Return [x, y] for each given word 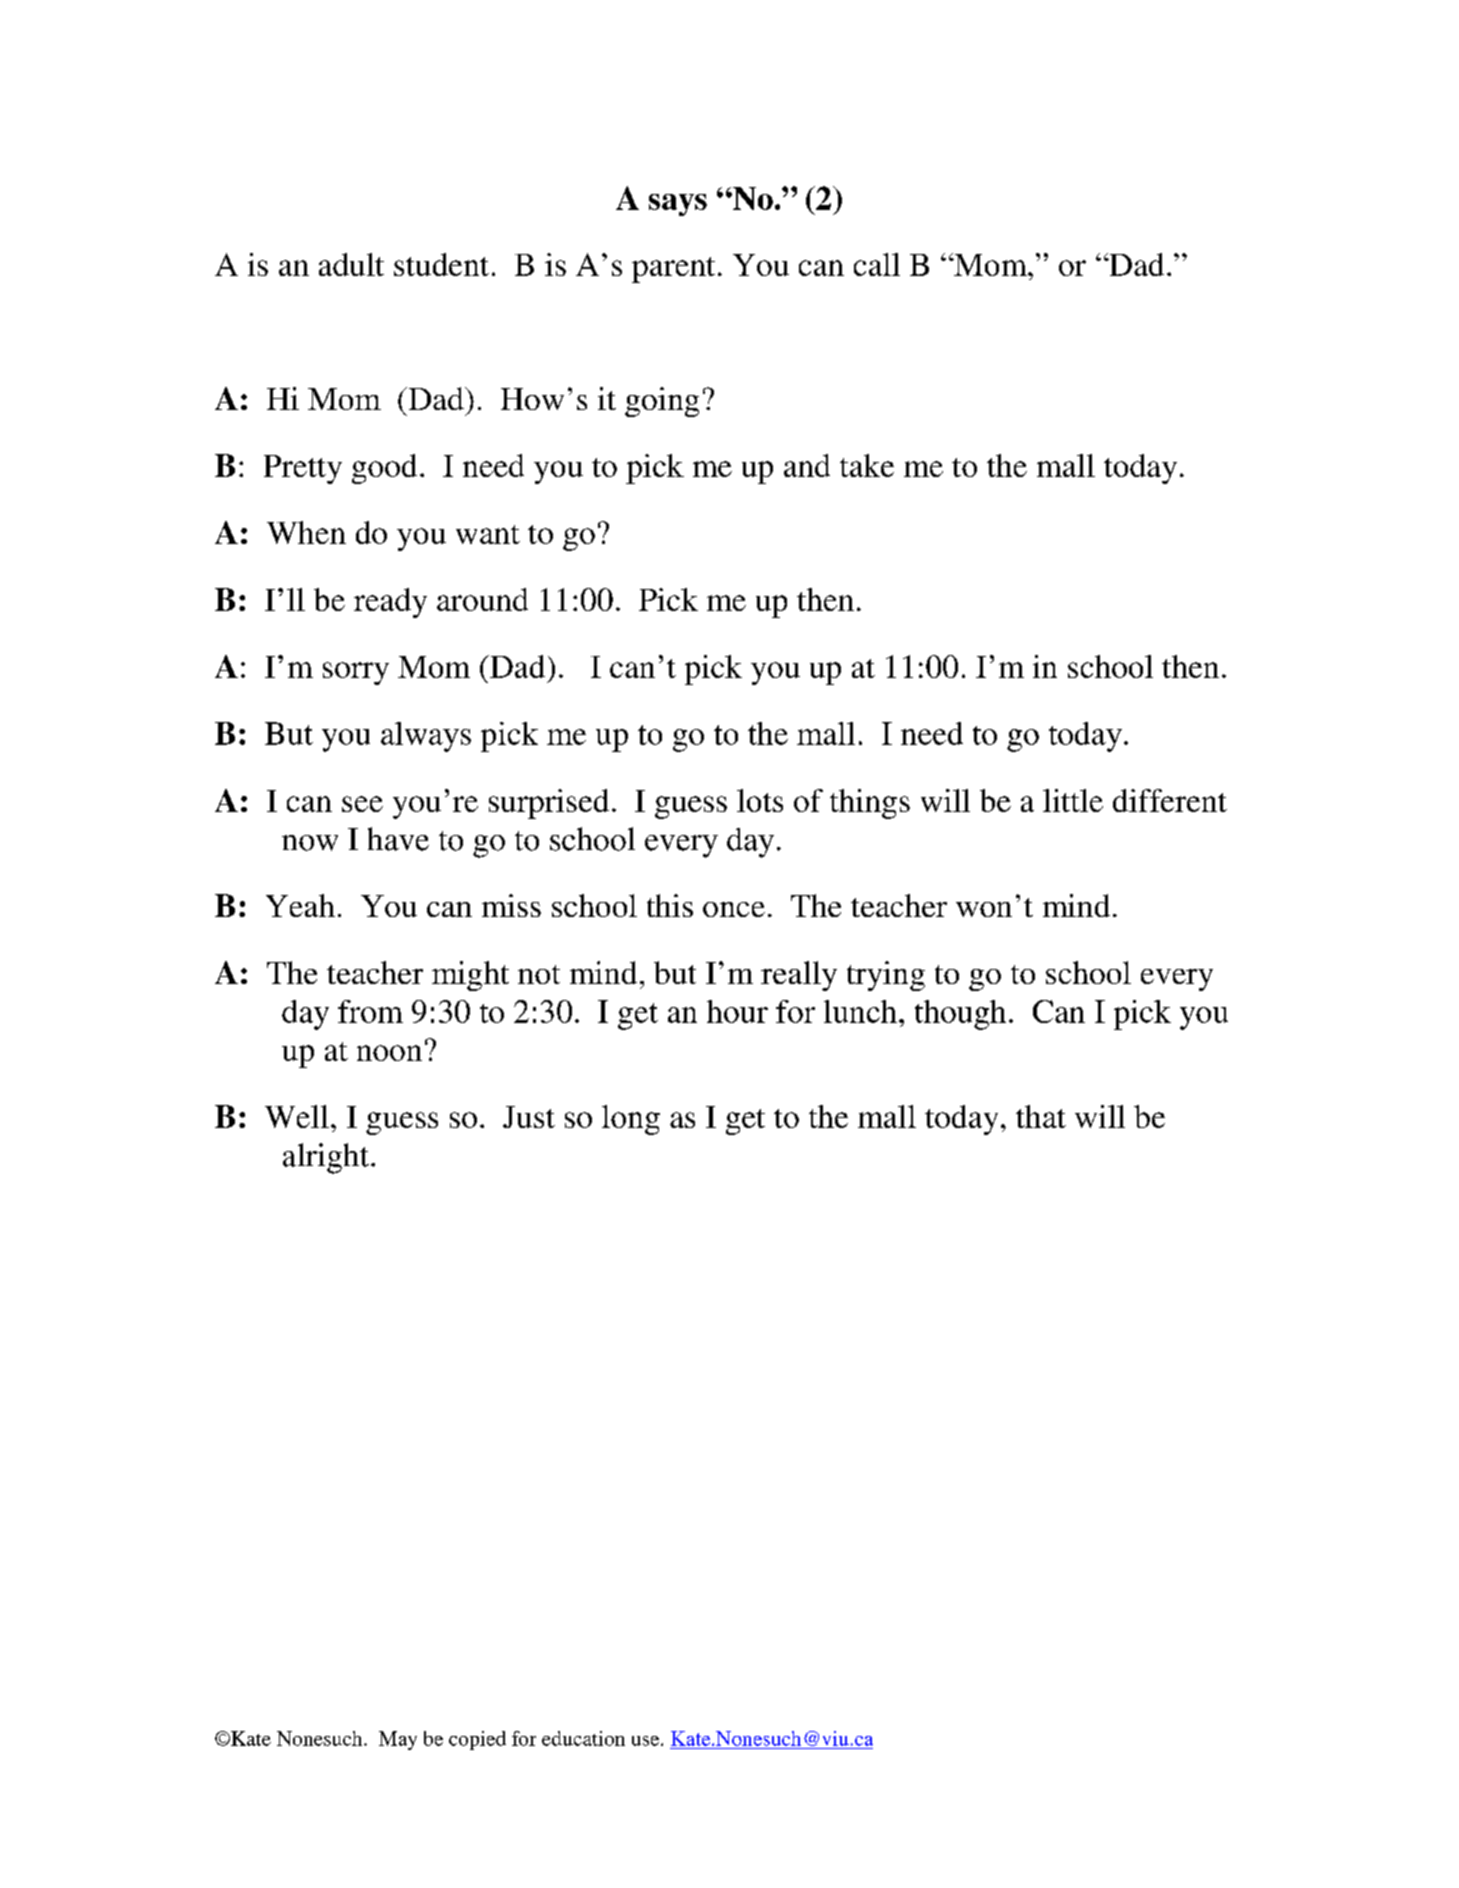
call [877, 264]
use [647, 1741]
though [960, 1015]
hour [737, 1011]
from [370, 1011]
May [398, 1740]
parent [673, 270]
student [441, 264]
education [583, 1738]
